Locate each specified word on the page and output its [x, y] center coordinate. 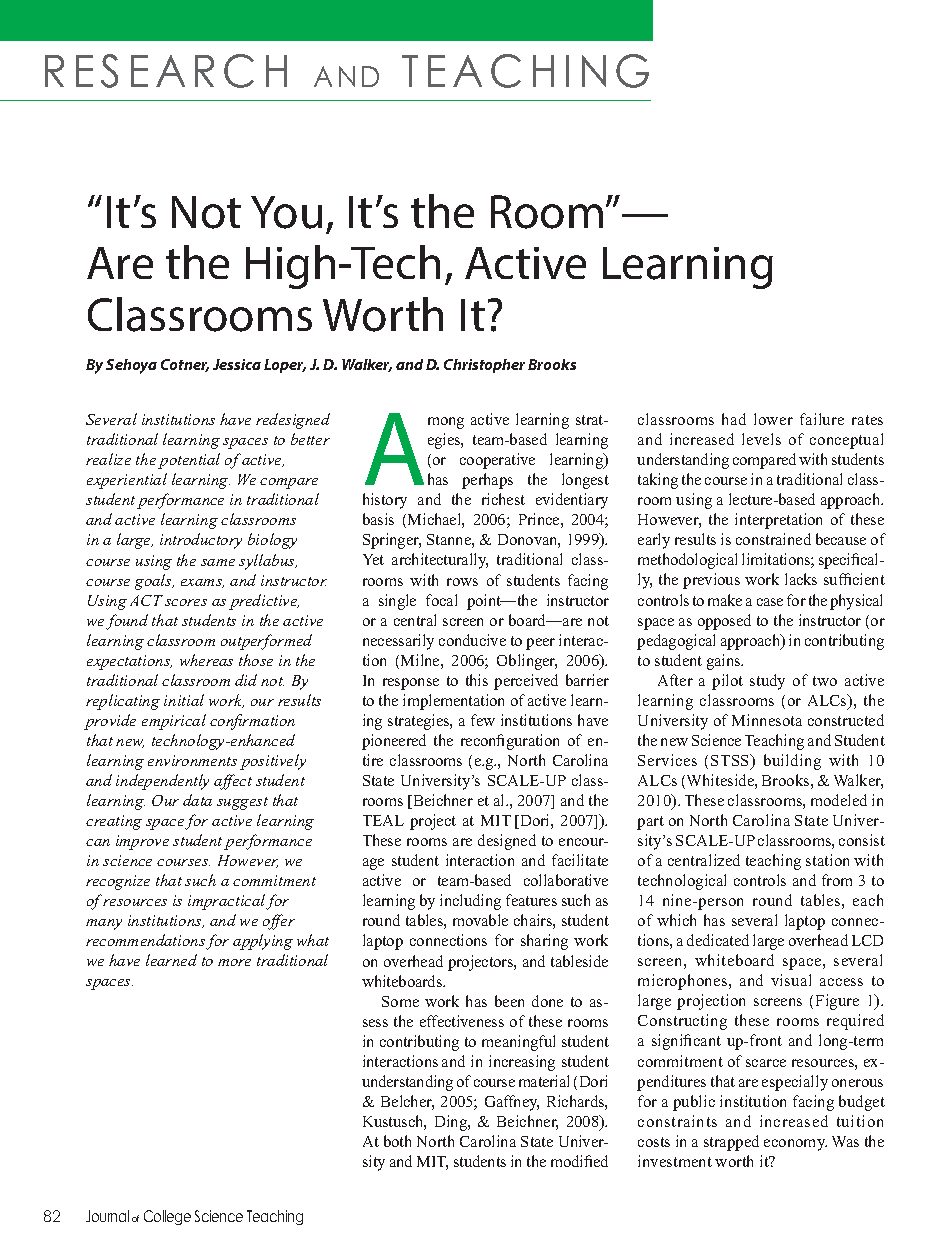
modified [579, 1161]
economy [795, 1145]
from [837, 880]
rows [462, 582]
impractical [227, 902]
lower [773, 419]
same [218, 562]
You [286, 212]
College [167, 1217]
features [531, 900]
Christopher [484, 366]
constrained [773, 539]
